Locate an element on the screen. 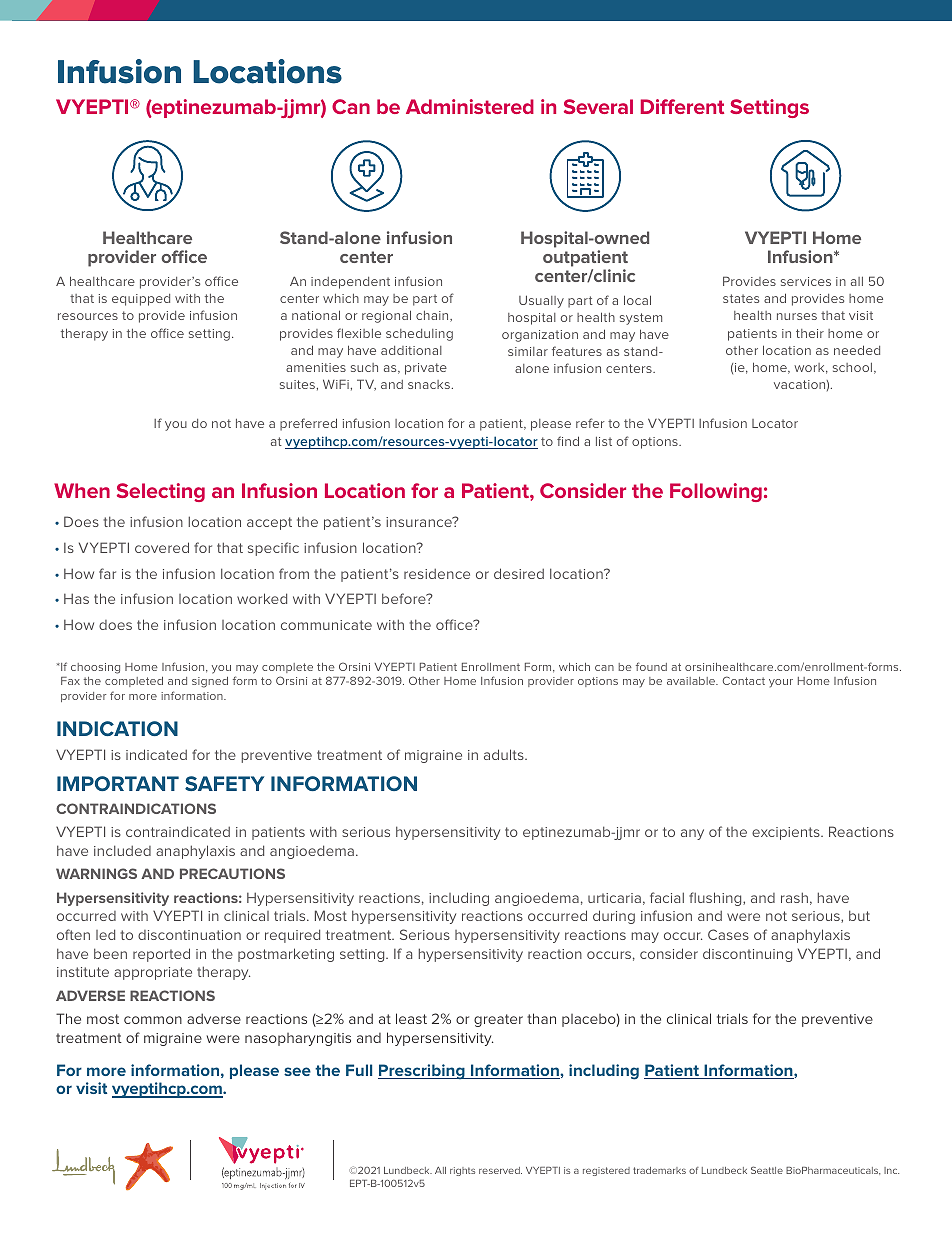 Image resolution: width=952 pixels, height=1233 pixels. Different is located at coordinates (682, 106).
